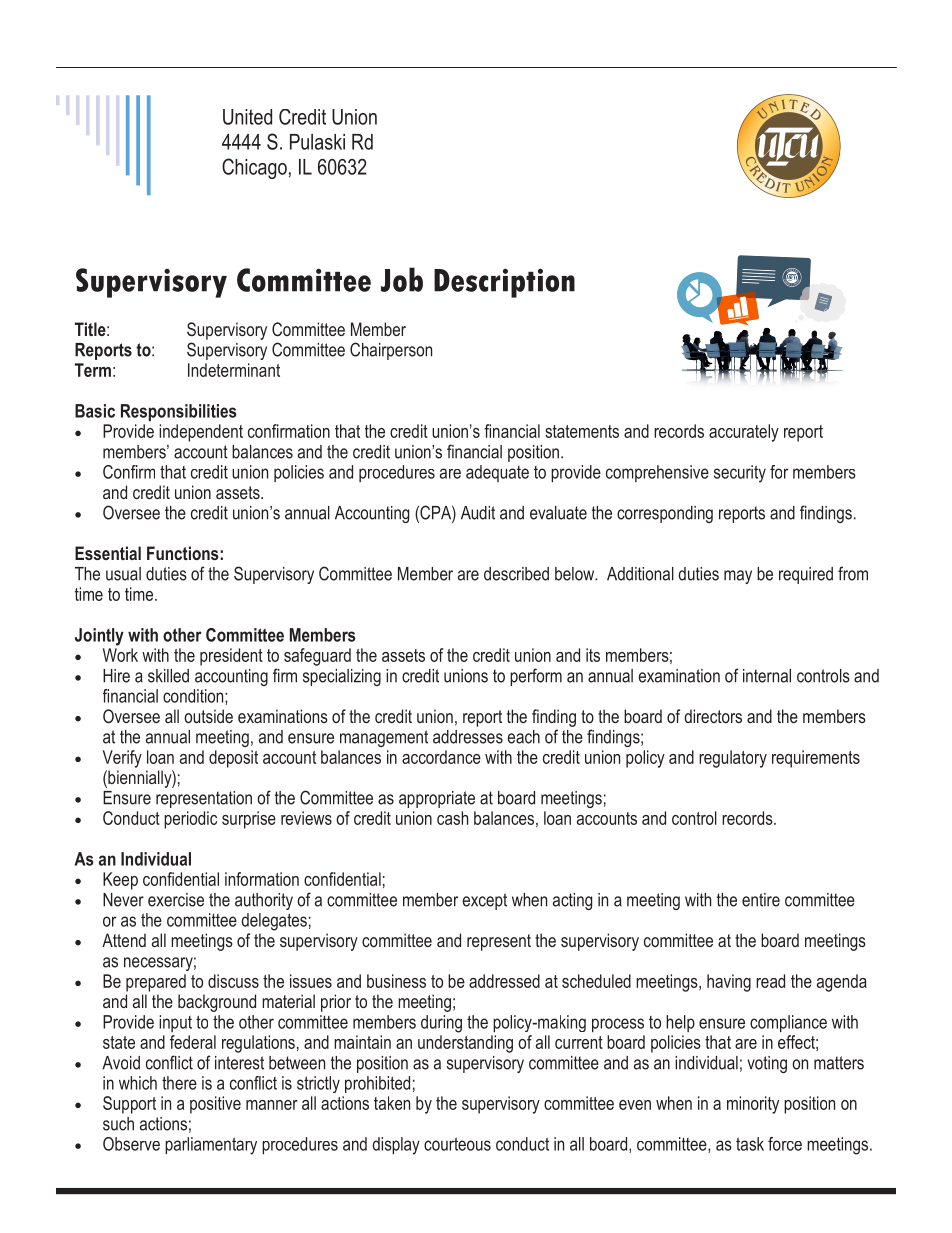 This screenshot has width=952, height=1233. What do you see at coordinates (457, 1144) in the screenshot?
I see `courteous` at bounding box center [457, 1144].
